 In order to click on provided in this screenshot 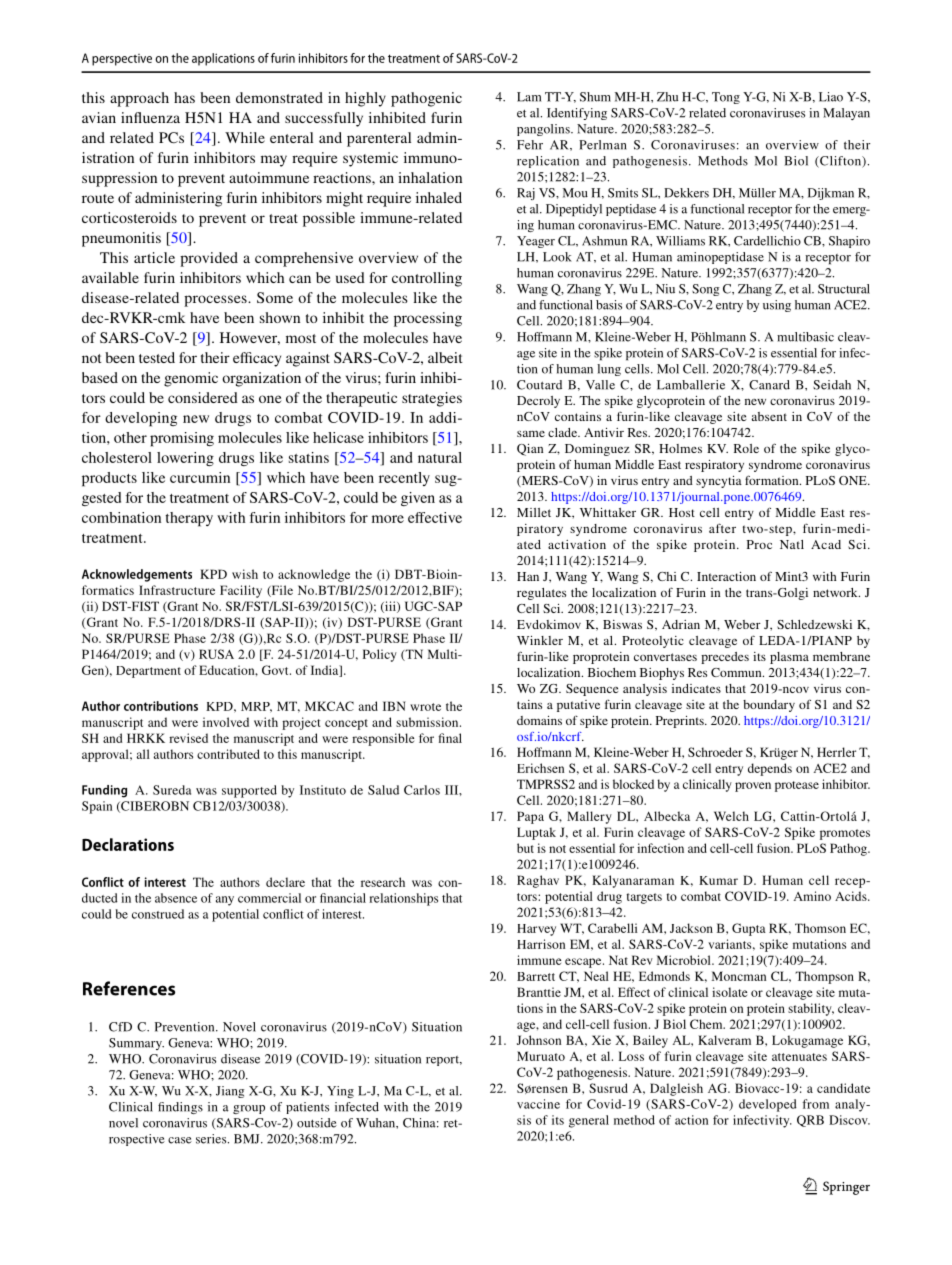, I will do `click(209, 259)`.
